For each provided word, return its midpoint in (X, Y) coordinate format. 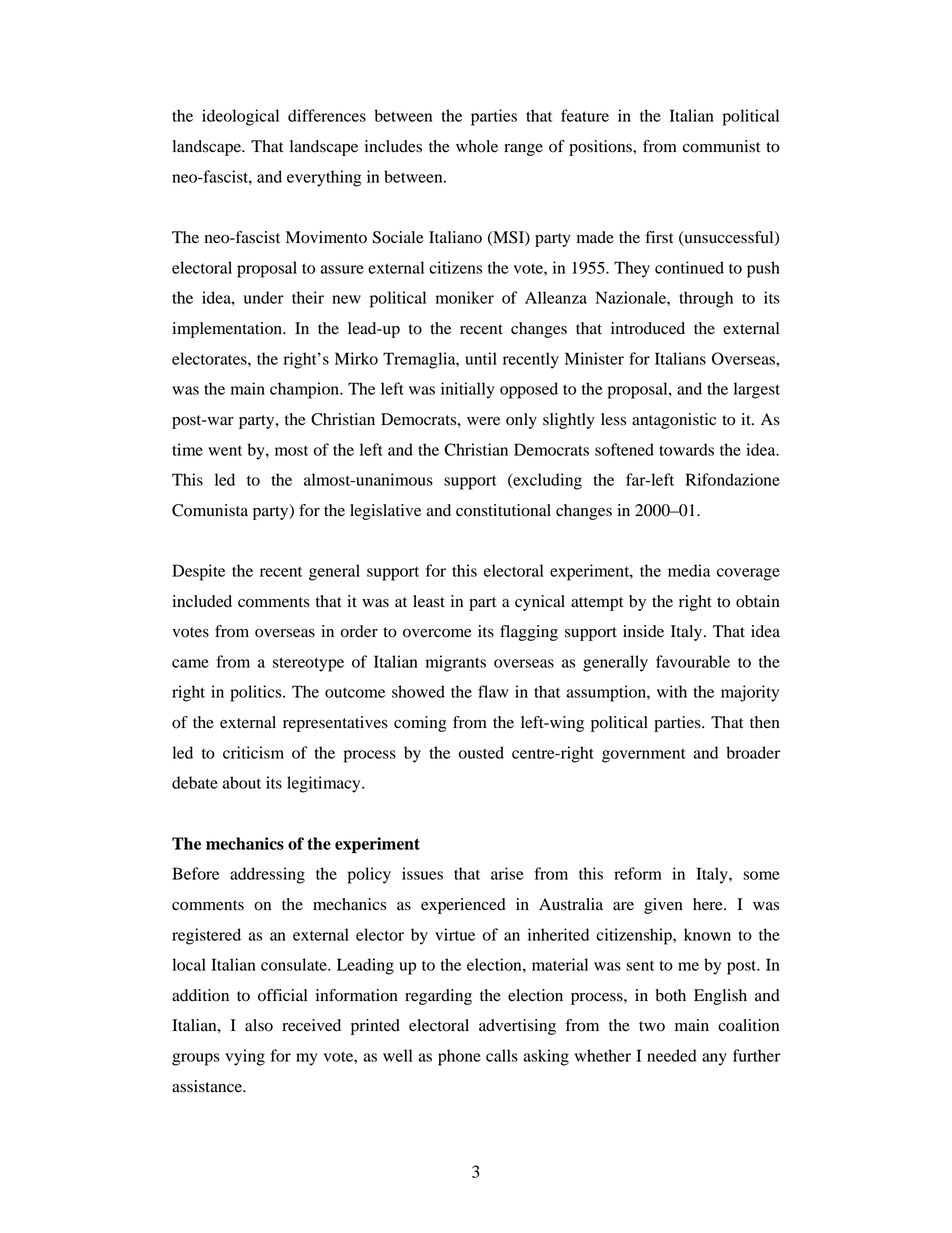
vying (245, 1057)
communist (721, 146)
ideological (240, 117)
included (202, 601)
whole (477, 146)
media (689, 570)
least (429, 601)
